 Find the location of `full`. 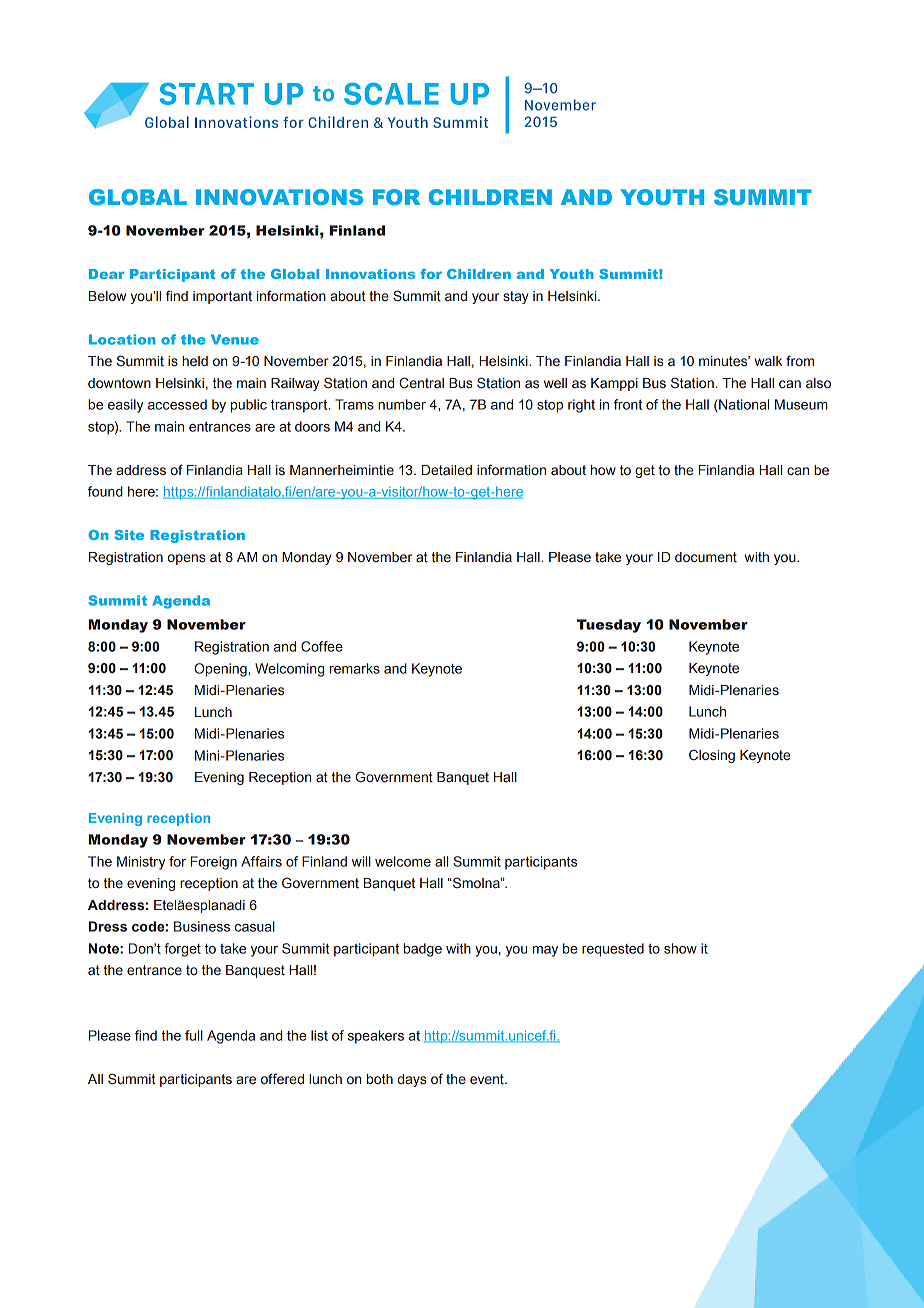

full is located at coordinates (194, 1035).
